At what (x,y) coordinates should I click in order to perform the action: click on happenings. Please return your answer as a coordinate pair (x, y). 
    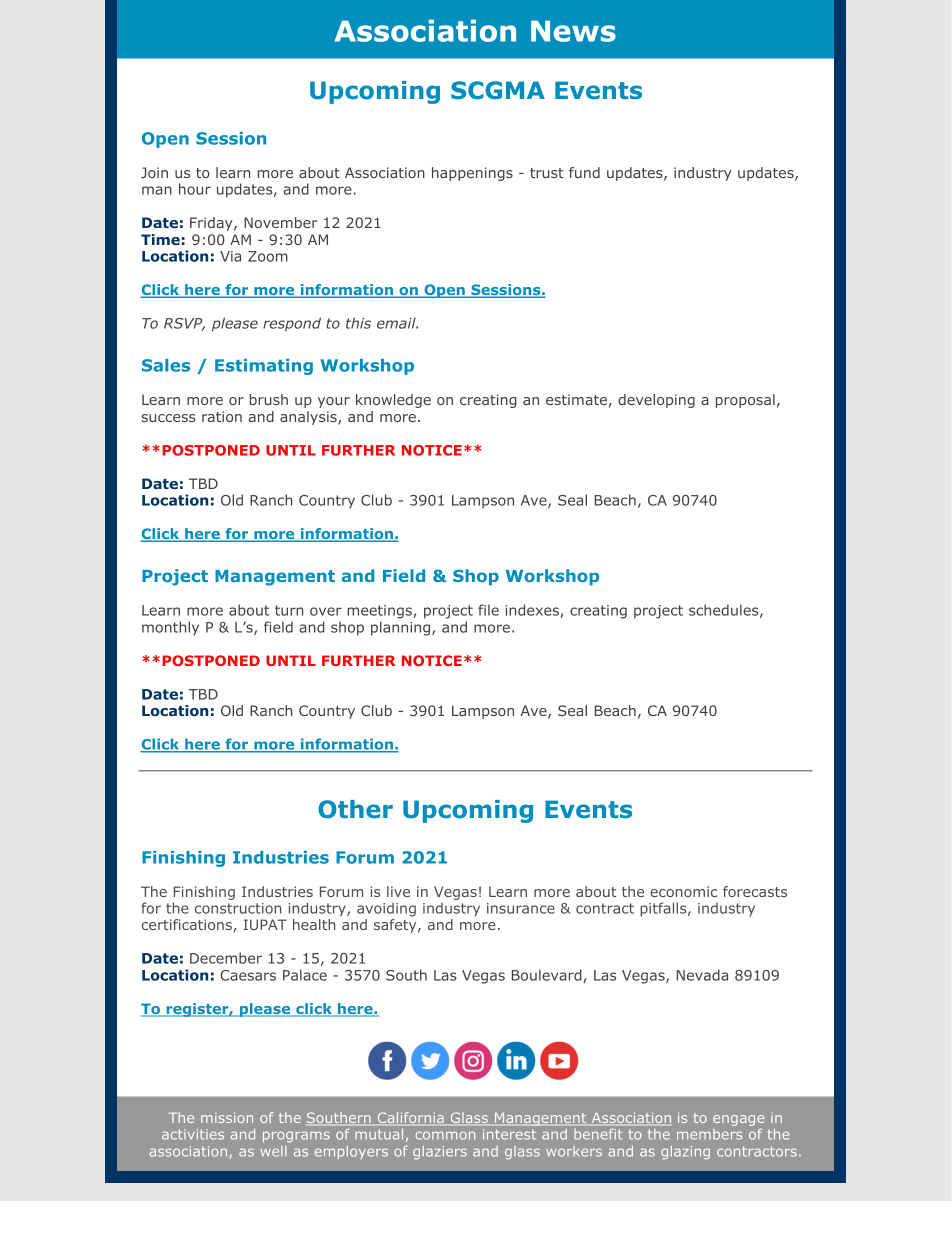
    Looking at the image, I should click on (472, 174).
